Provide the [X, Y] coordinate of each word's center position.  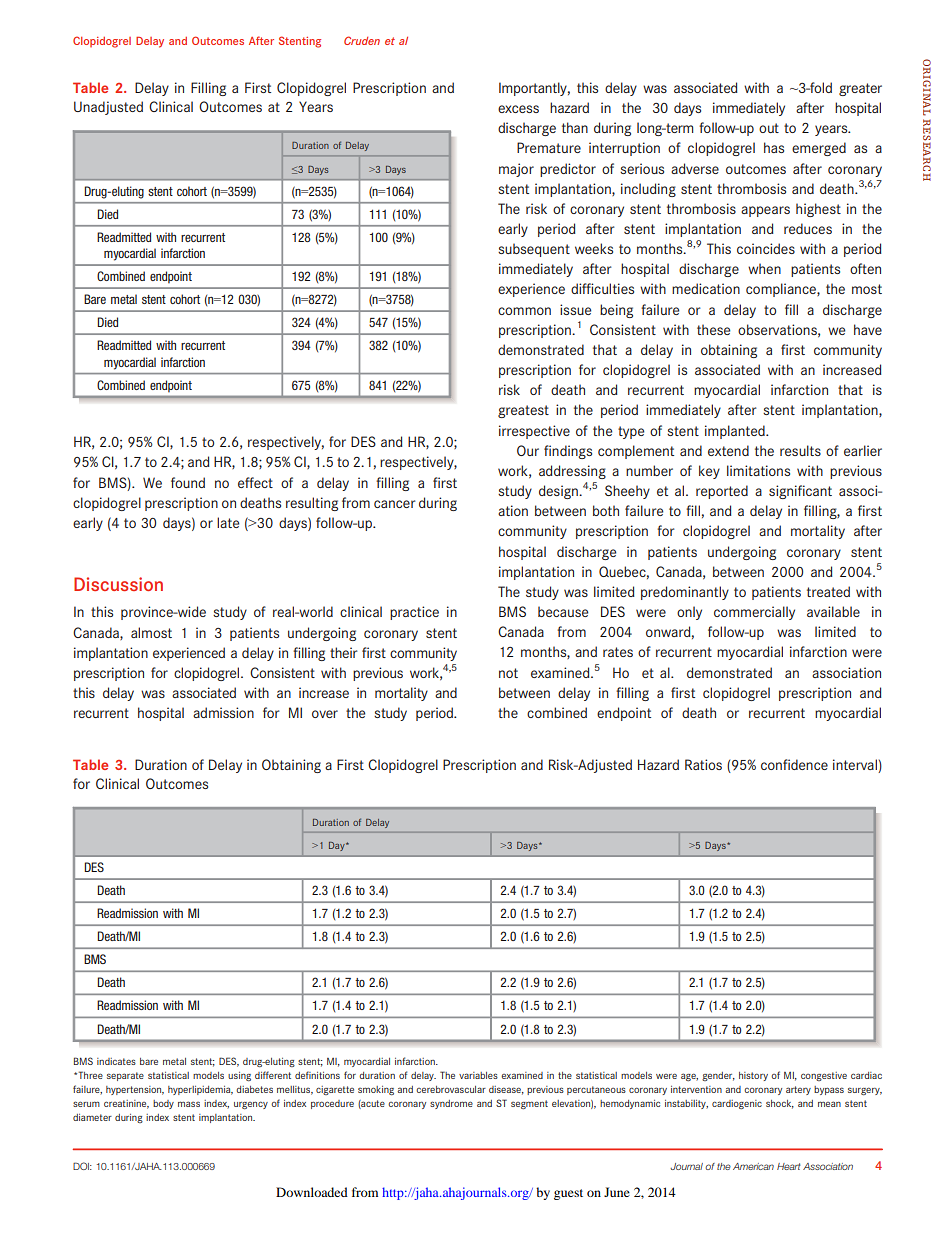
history [753, 1076]
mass [189, 1104]
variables [478, 1075]
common [524, 311]
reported [722, 492]
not [508, 673]
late [228, 522]
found [188, 482]
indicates [116, 1061]
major [516, 170]
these [713, 329]
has [774, 147]
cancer [395, 504]
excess [518, 109]
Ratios [703, 764]
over [325, 714]
